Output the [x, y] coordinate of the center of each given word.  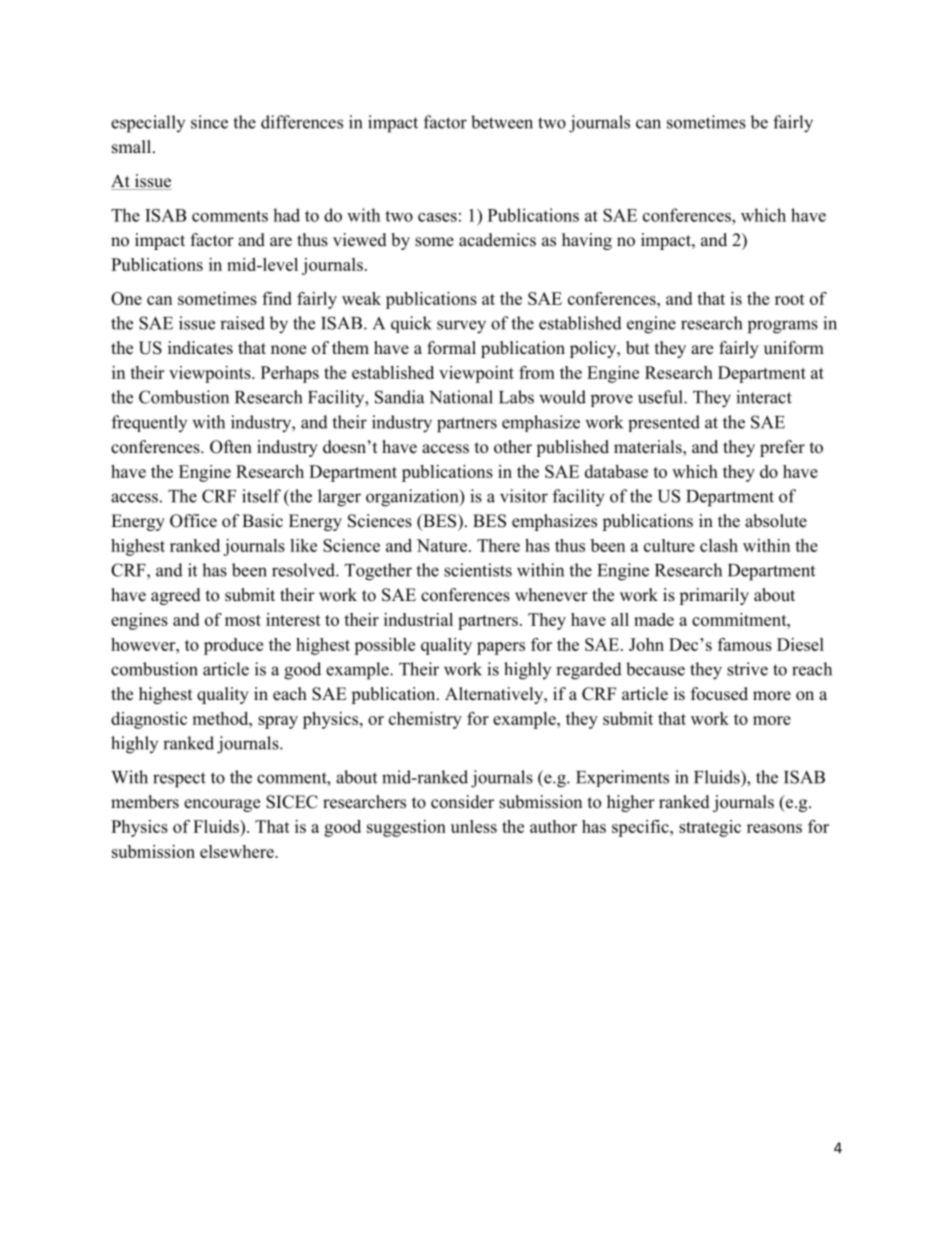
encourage [222, 805]
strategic [710, 828]
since [209, 122]
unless [474, 826]
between [502, 122]
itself [261, 496]
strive [747, 669]
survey [461, 327]
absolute [776, 521]
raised [242, 323]
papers [501, 648]
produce [233, 646]
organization [413, 498]
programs [783, 327]
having [587, 241]
